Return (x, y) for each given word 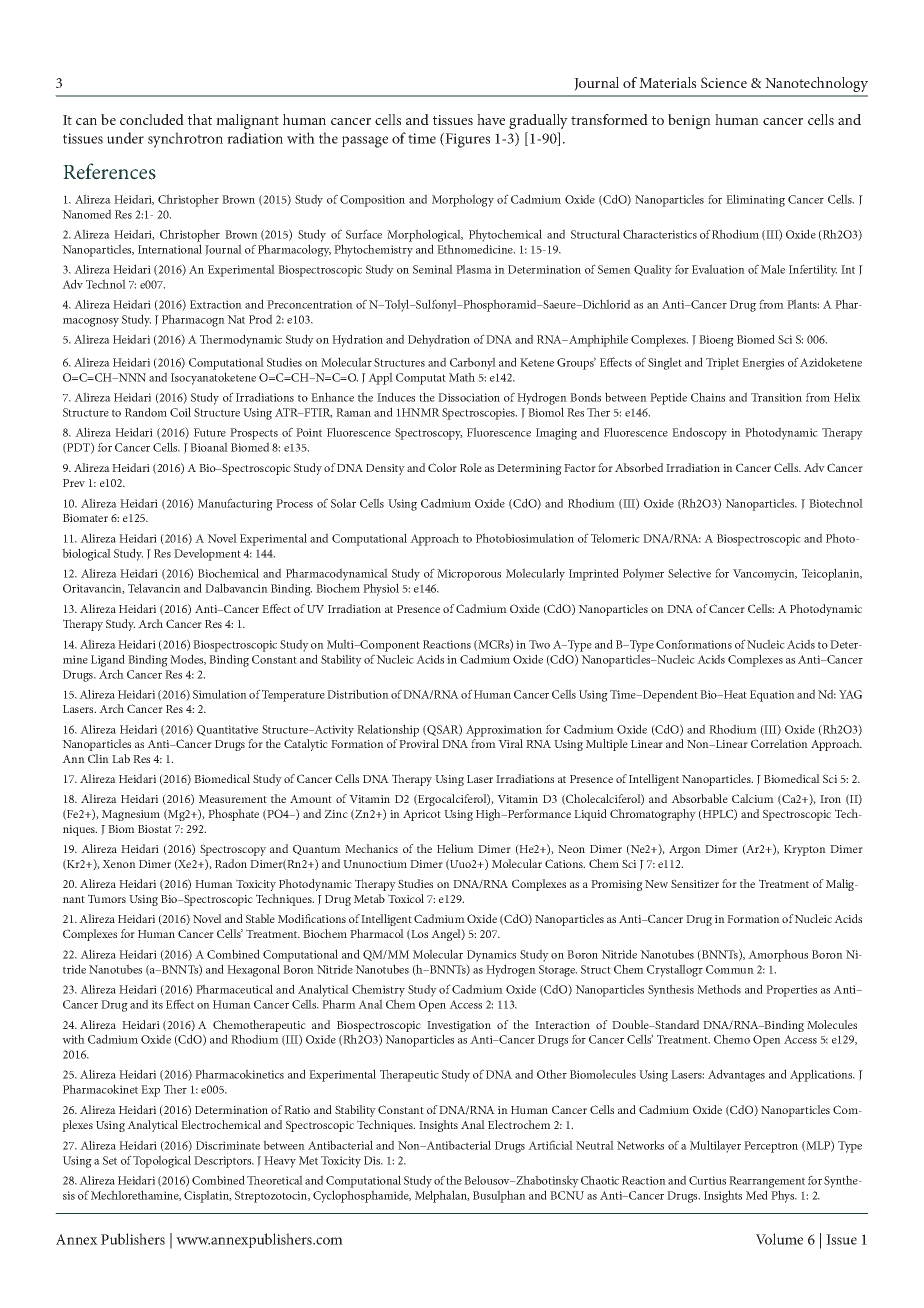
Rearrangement (767, 1182)
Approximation (504, 731)
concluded (152, 119)
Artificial (550, 1145)
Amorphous (778, 955)
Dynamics (491, 956)
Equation (772, 696)
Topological (162, 1161)
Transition (776, 397)
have (491, 119)
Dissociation (469, 397)
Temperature (293, 696)
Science (724, 82)
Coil (180, 412)
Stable (260, 918)
